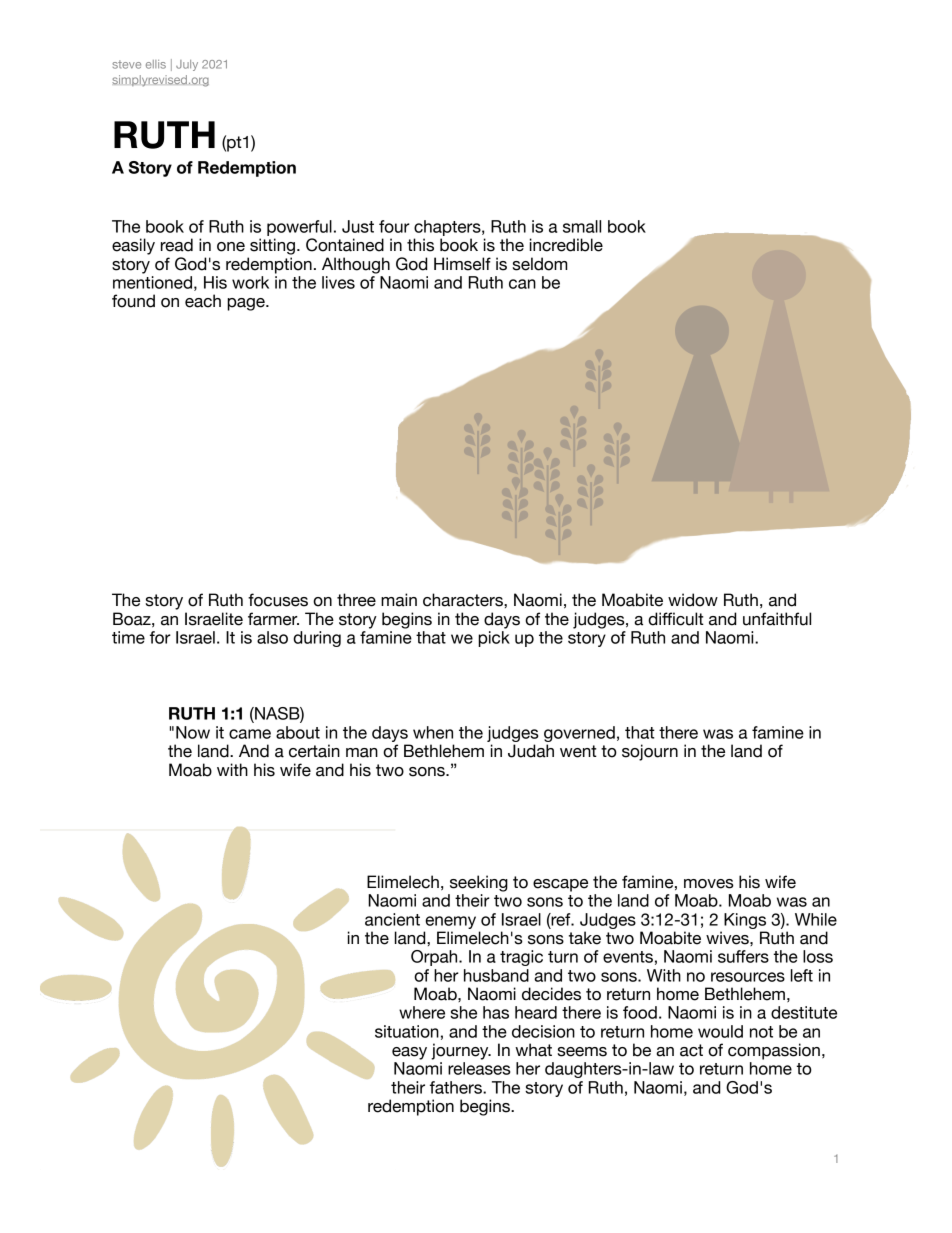 The image size is (952, 1233). Describe the element at coordinates (464, 600) in the document. I see `characters` at that location.
